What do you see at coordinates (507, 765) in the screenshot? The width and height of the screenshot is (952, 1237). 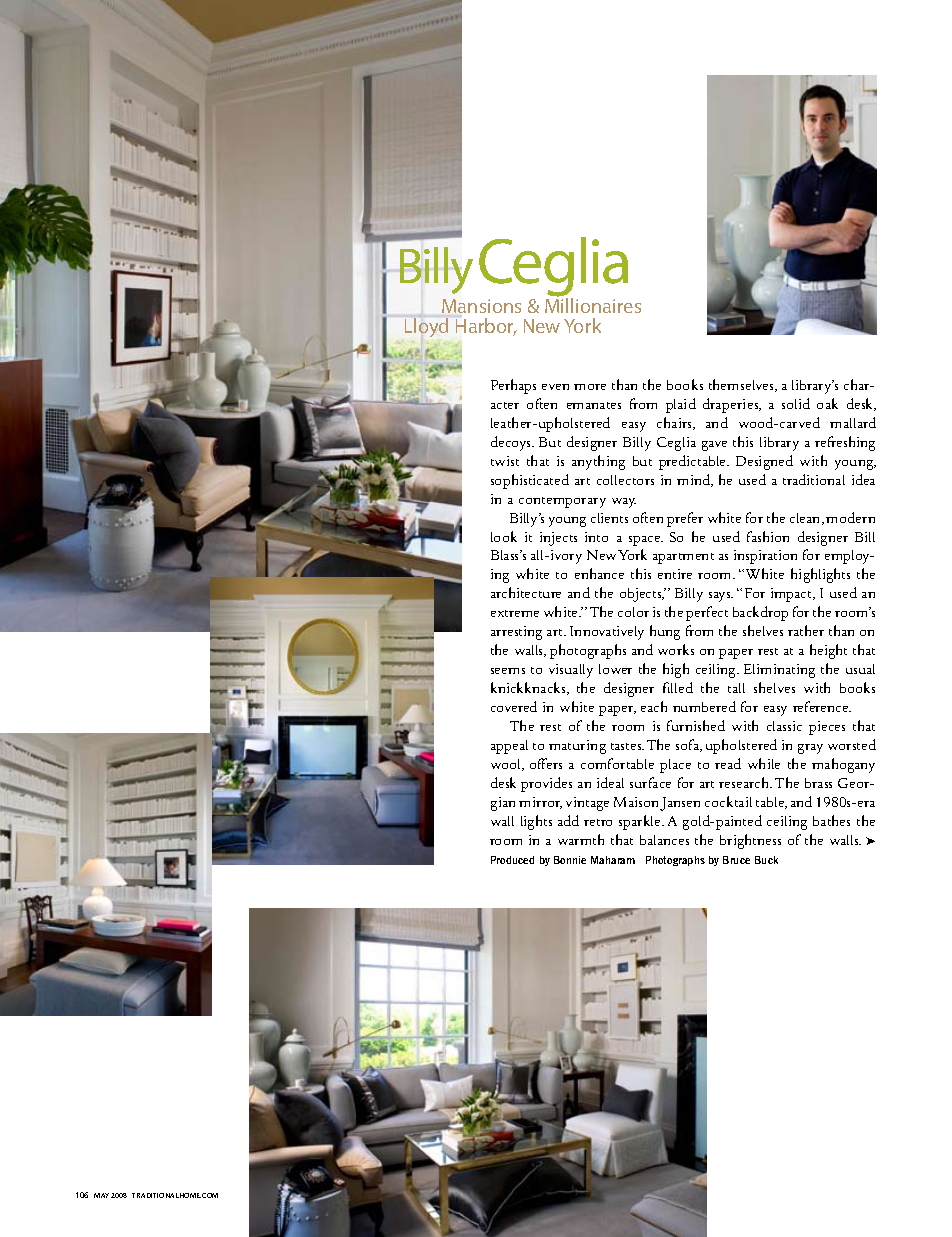 I see `wool` at bounding box center [507, 765].
